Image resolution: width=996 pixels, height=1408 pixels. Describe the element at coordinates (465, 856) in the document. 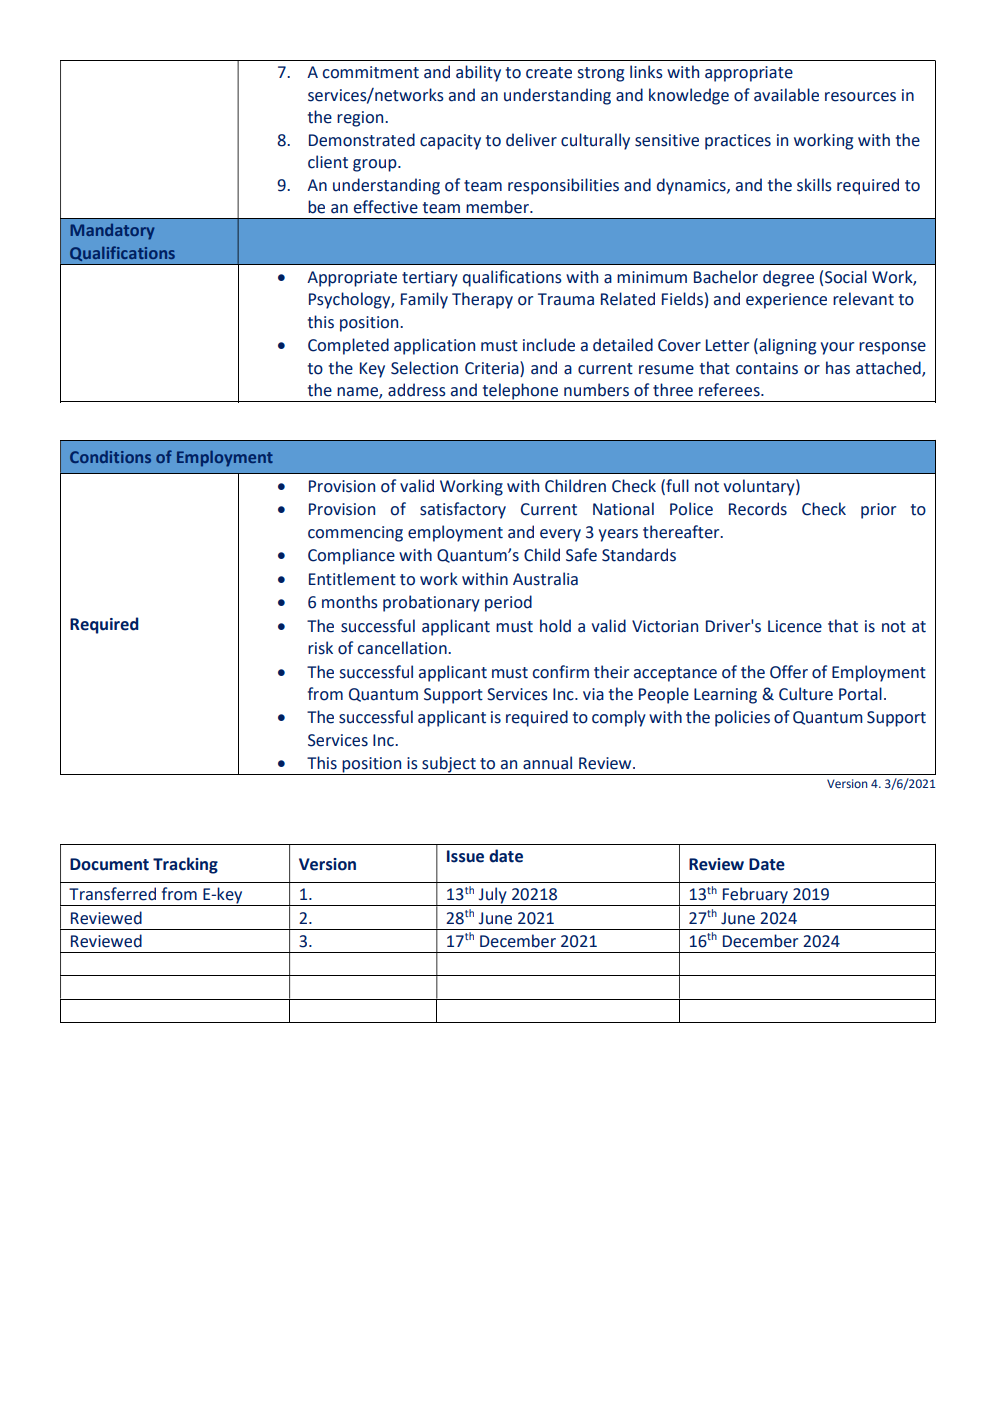

I see `Issue` at that location.
